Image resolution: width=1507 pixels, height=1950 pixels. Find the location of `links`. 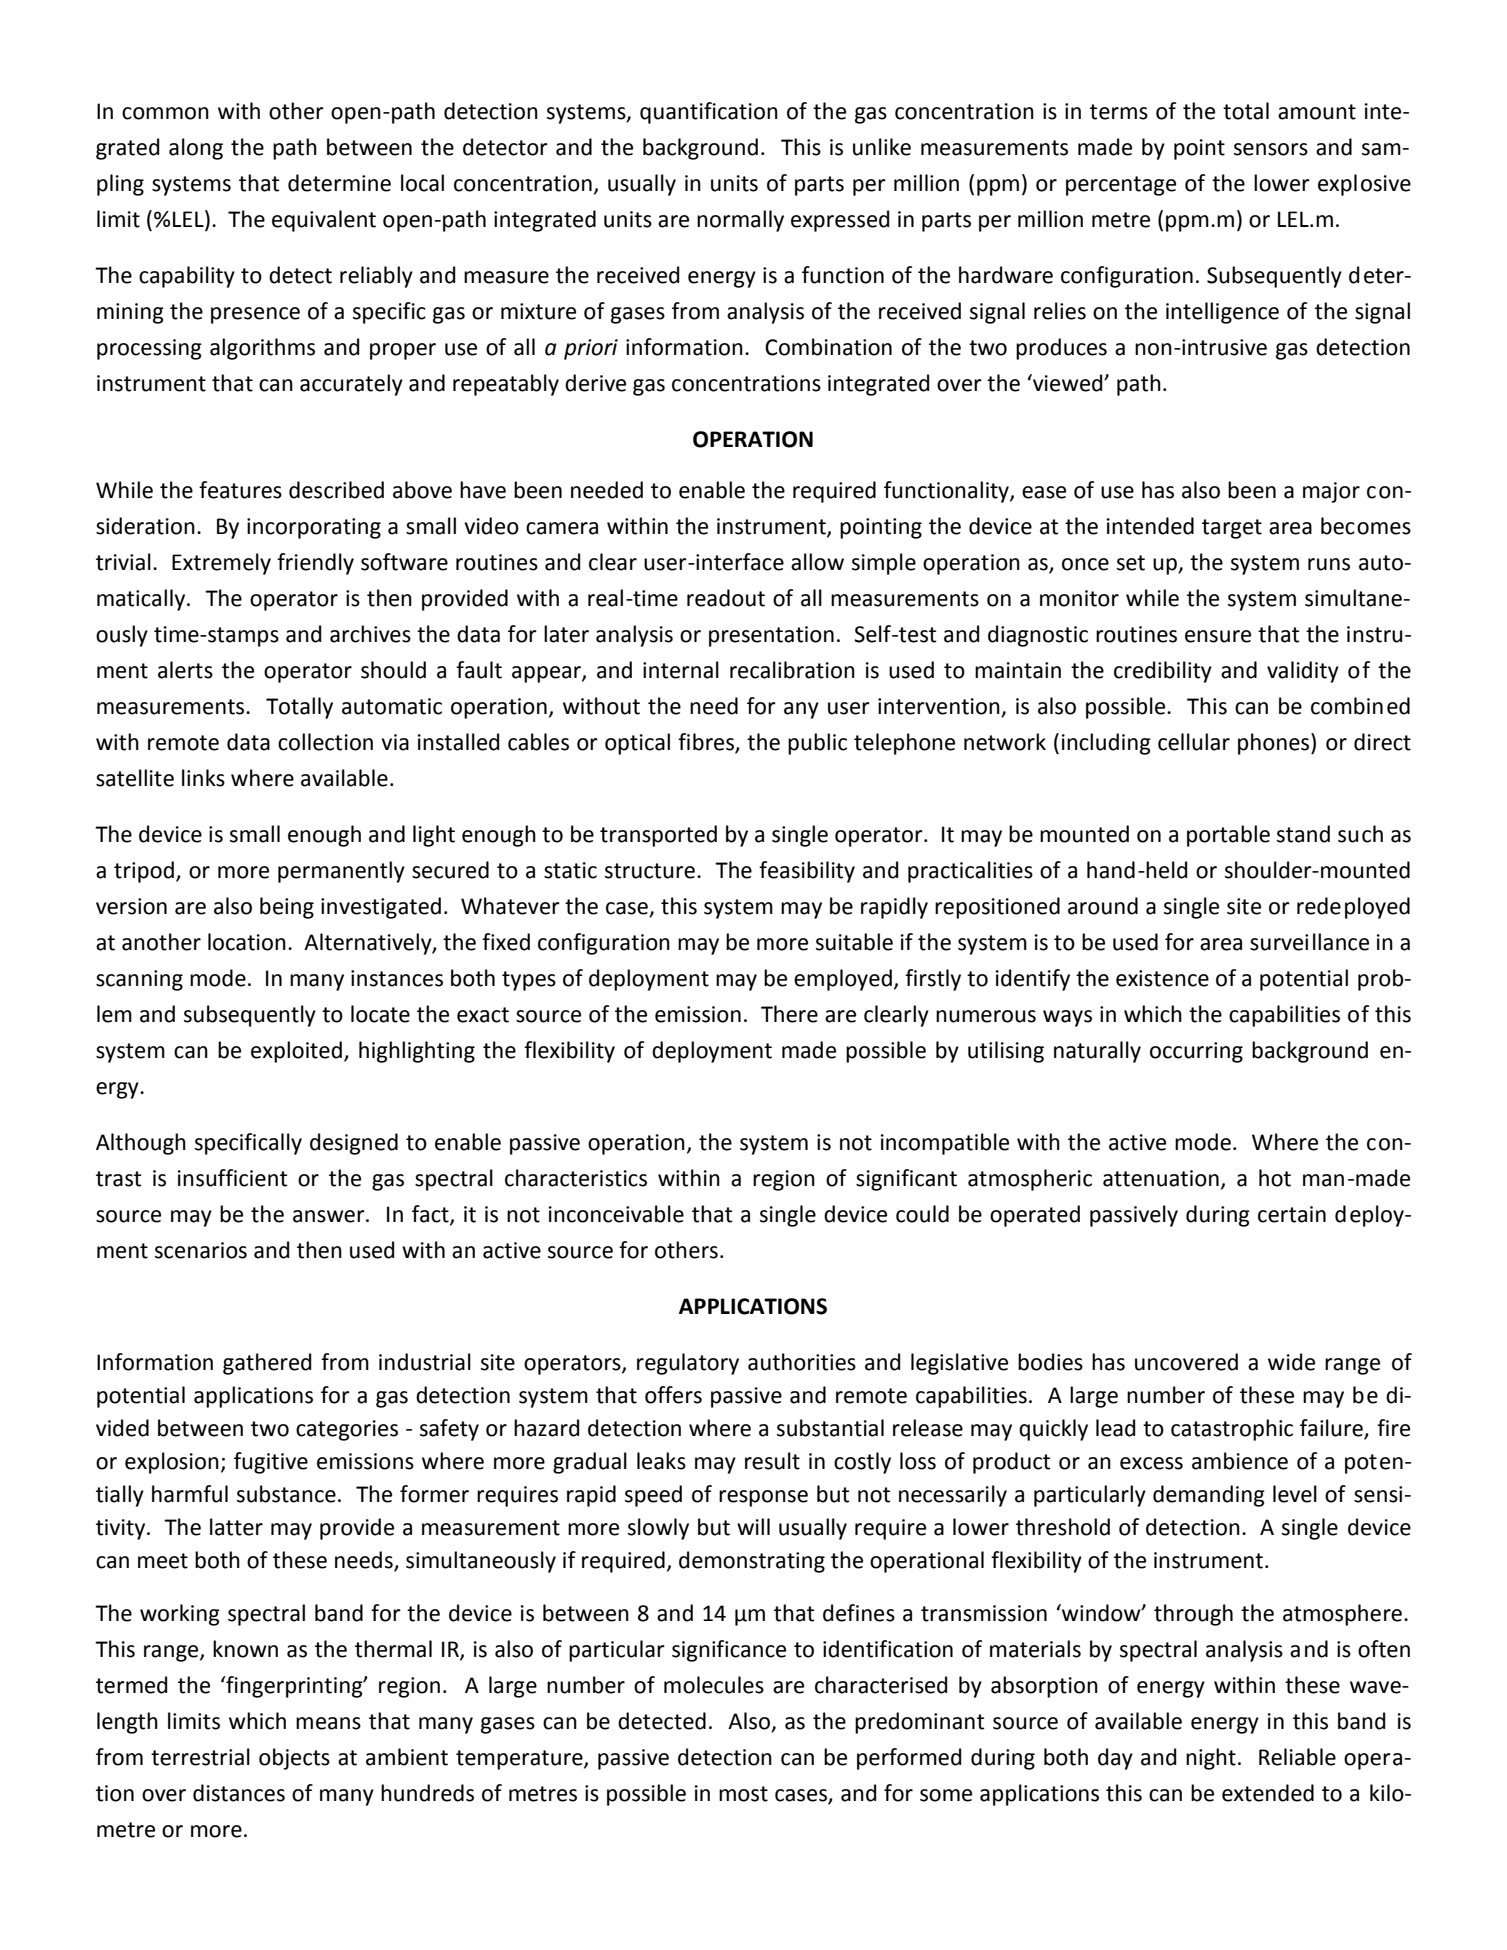

links is located at coordinates (203, 778).
